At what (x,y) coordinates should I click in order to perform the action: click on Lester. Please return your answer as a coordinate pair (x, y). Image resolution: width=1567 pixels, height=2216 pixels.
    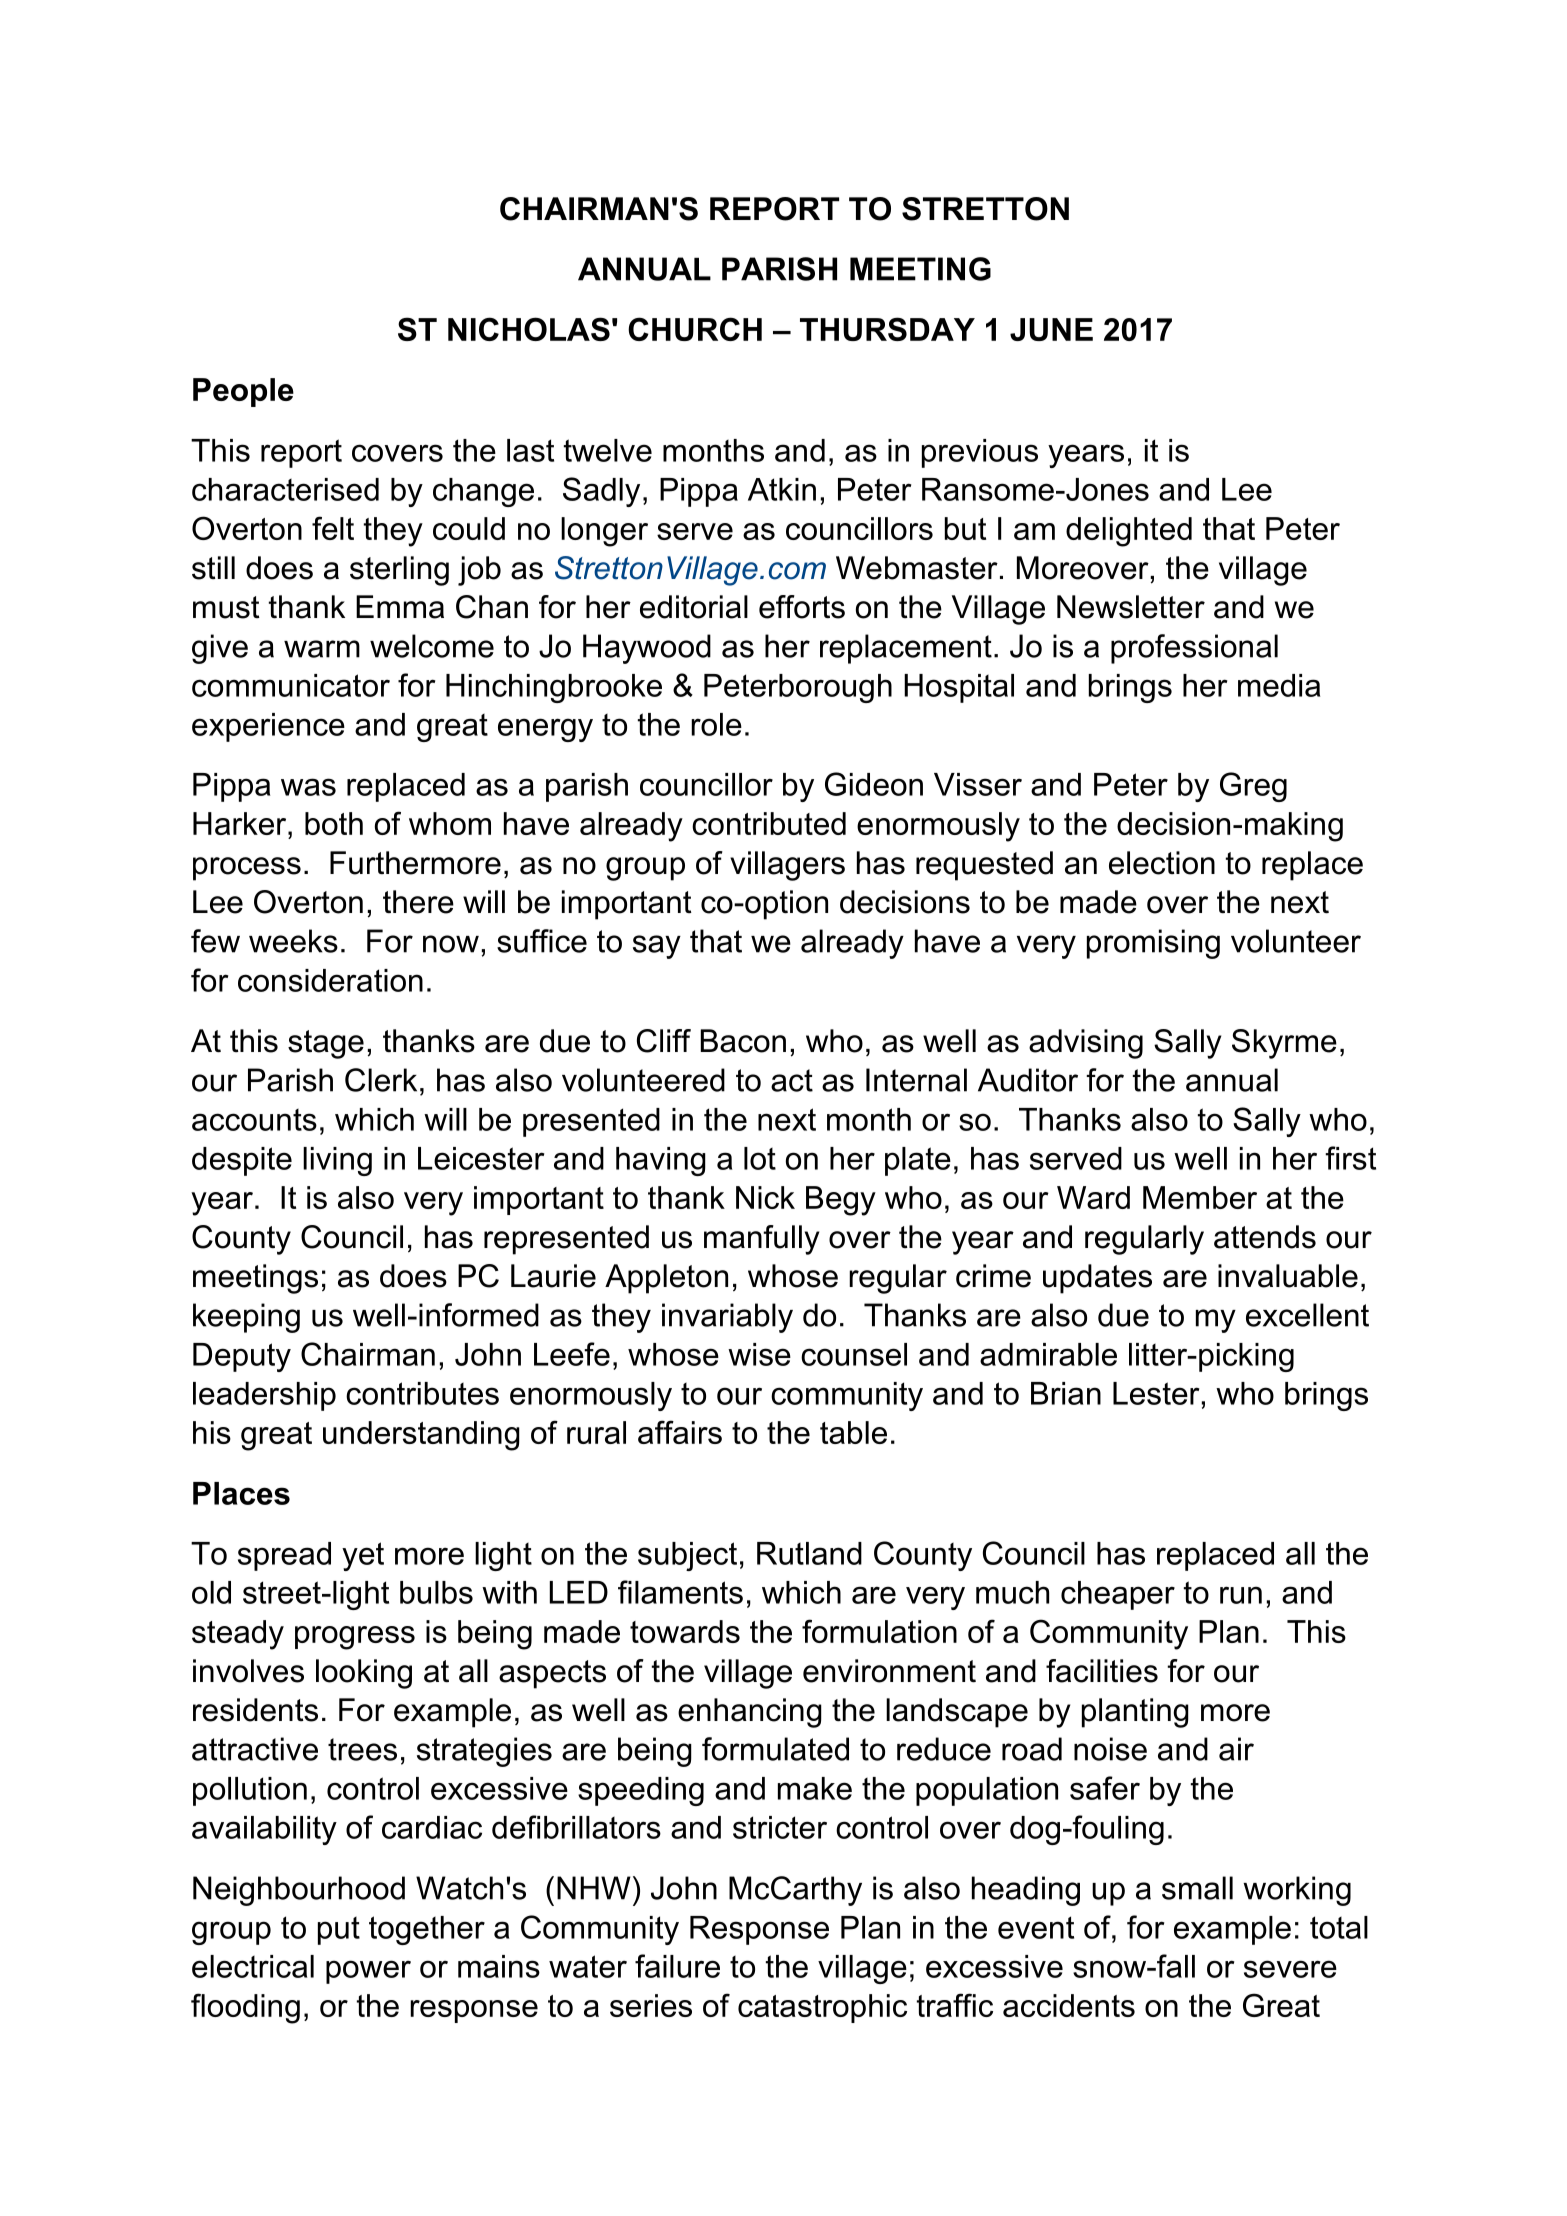
    Looking at the image, I should click on (1156, 1393).
